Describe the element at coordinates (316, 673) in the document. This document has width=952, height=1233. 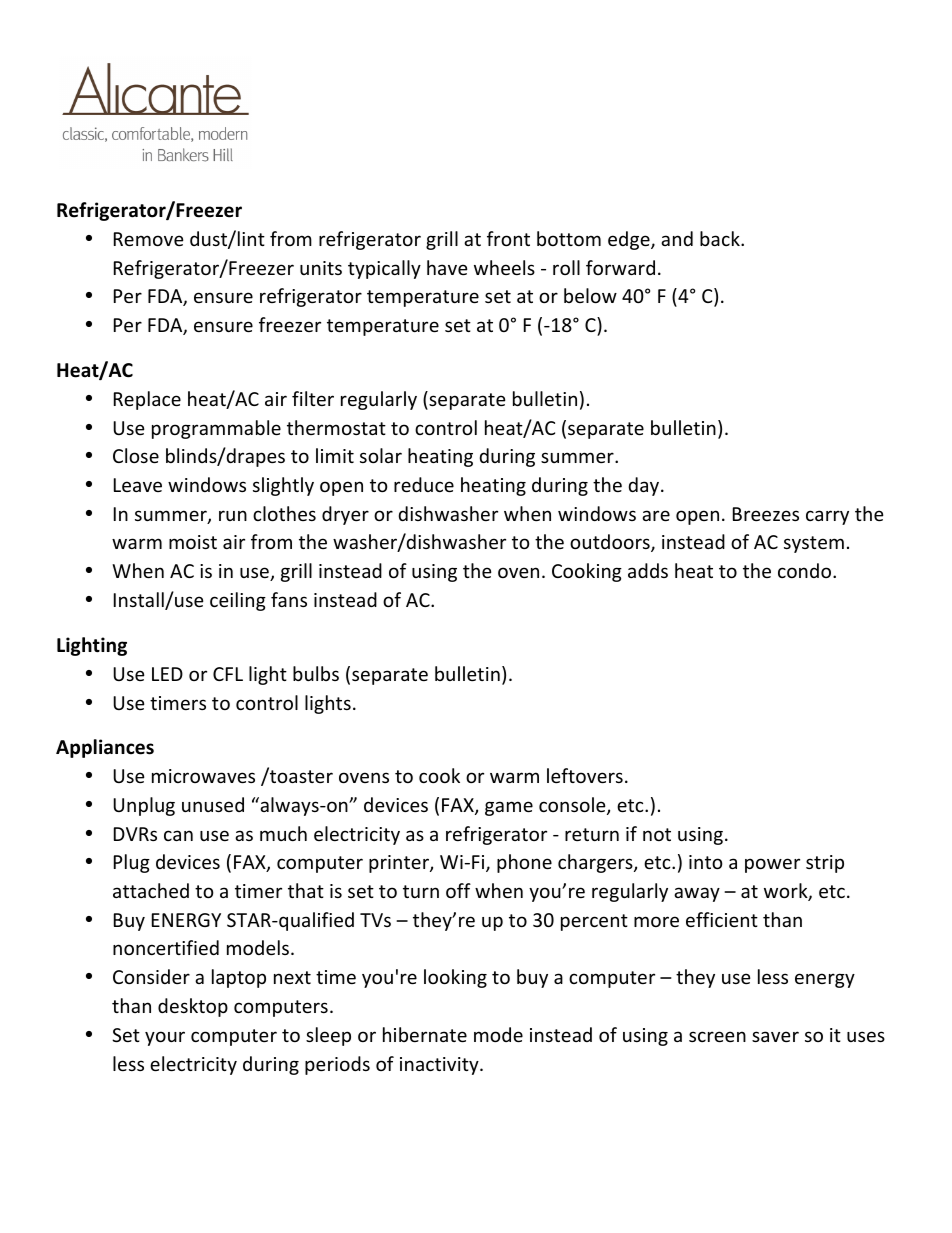
I see `bulbs` at that location.
